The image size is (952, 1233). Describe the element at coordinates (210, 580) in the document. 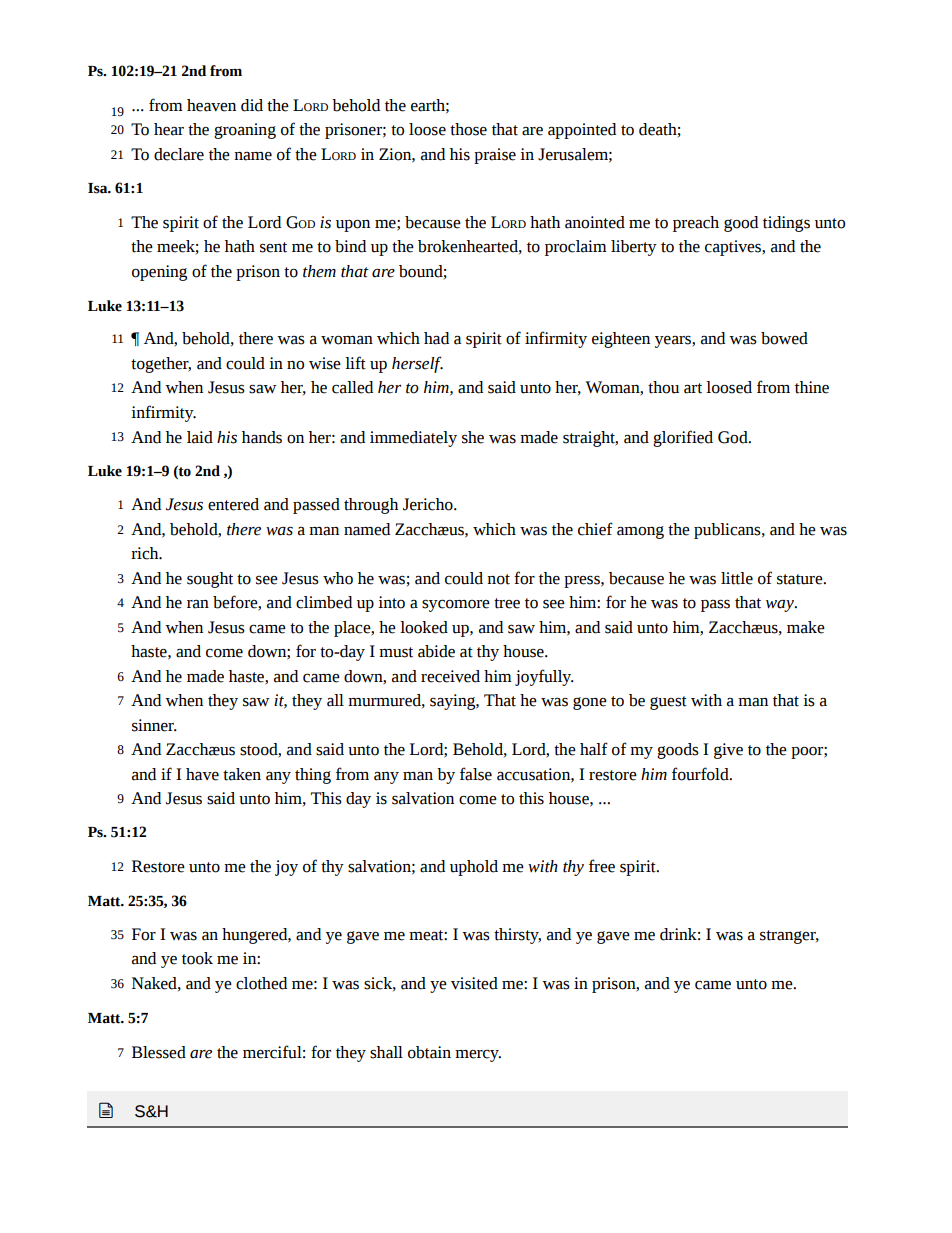

I see `sought` at that location.
